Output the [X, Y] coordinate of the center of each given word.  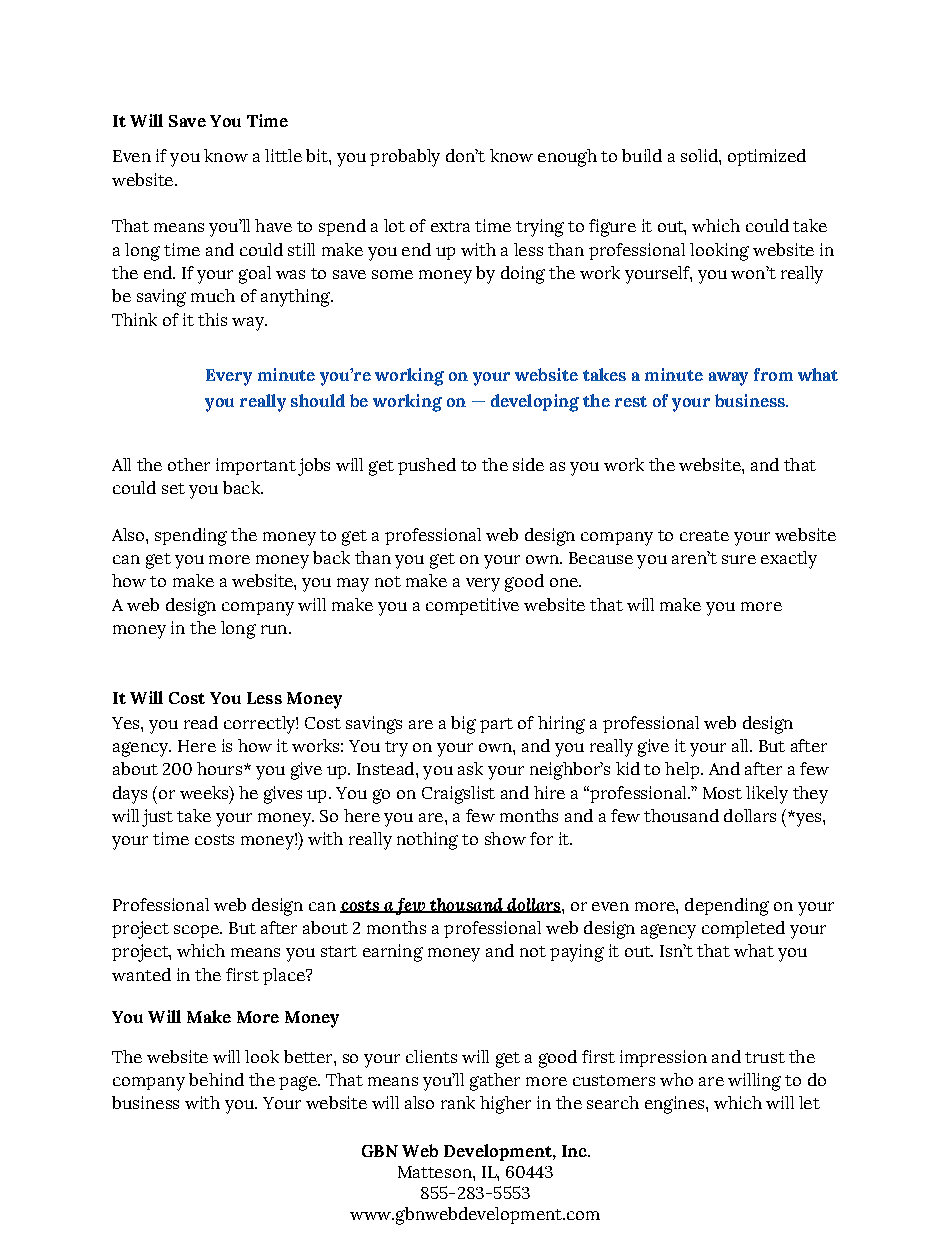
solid [700, 155]
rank [458, 1102]
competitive [472, 606]
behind [216, 1079]
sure [739, 559]
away [728, 379]
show [505, 838]
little [283, 155]
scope [197, 931]
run [275, 629]
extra [450, 226]
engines [676, 1105]
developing [535, 403]
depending [727, 907]
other [189, 464]
